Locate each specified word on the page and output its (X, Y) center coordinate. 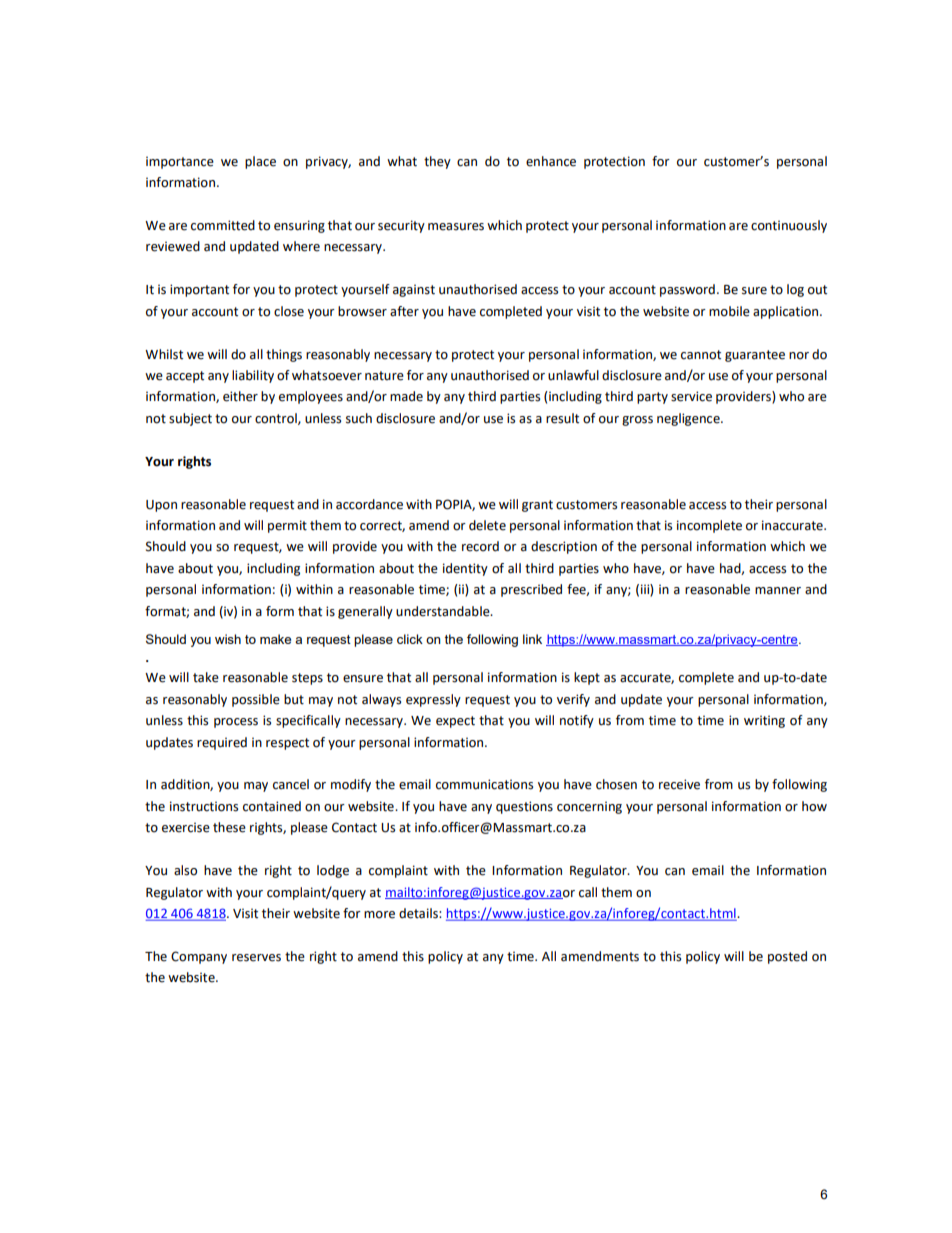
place (260, 162)
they (437, 162)
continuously (789, 226)
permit (287, 526)
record (480, 546)
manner (778, 591)
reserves (256, 958)
